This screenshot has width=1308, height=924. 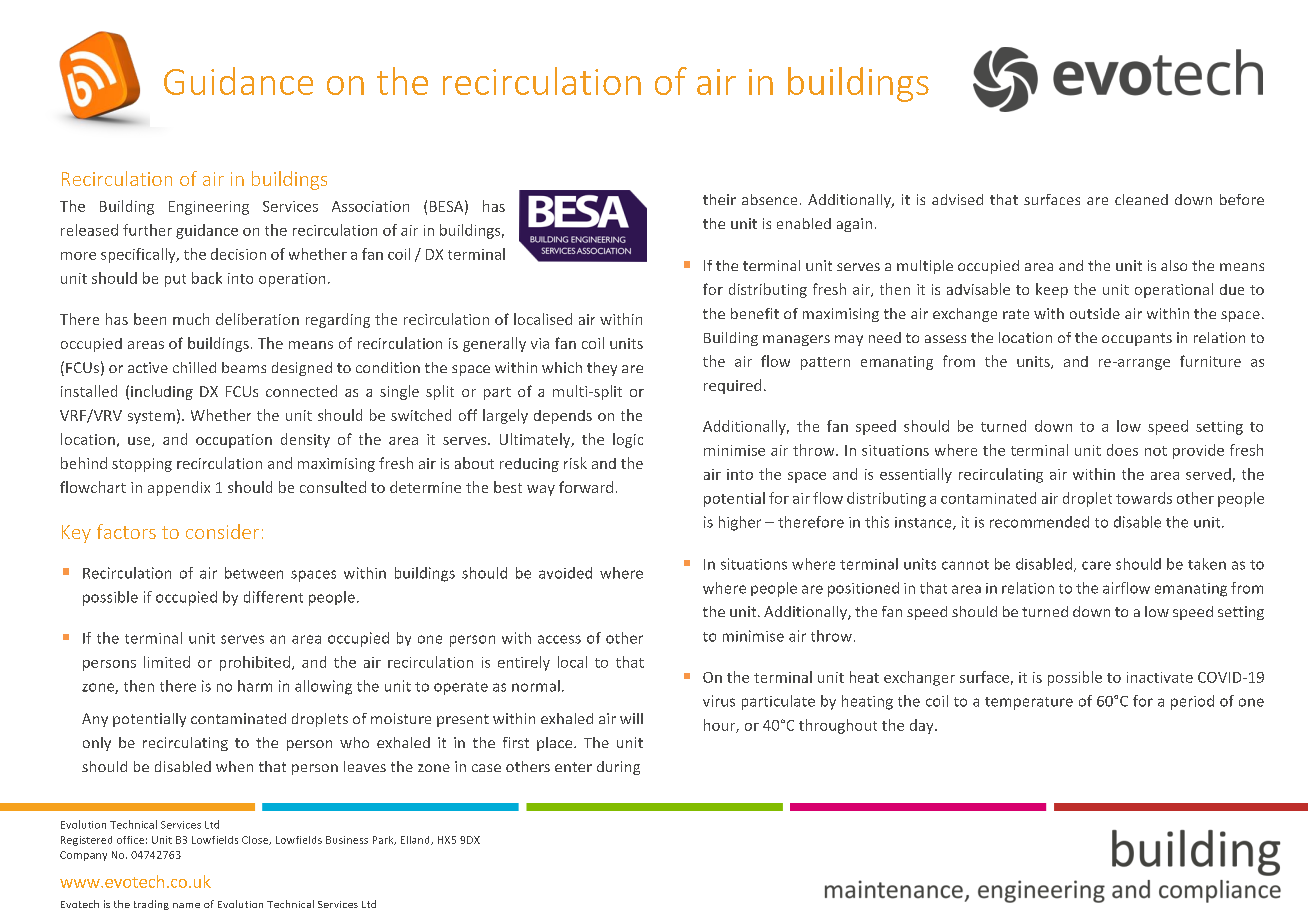 What do you see at coordinates (194, 367) in the screenshot?
I see `chilled` at bounding box center [194, 367].
